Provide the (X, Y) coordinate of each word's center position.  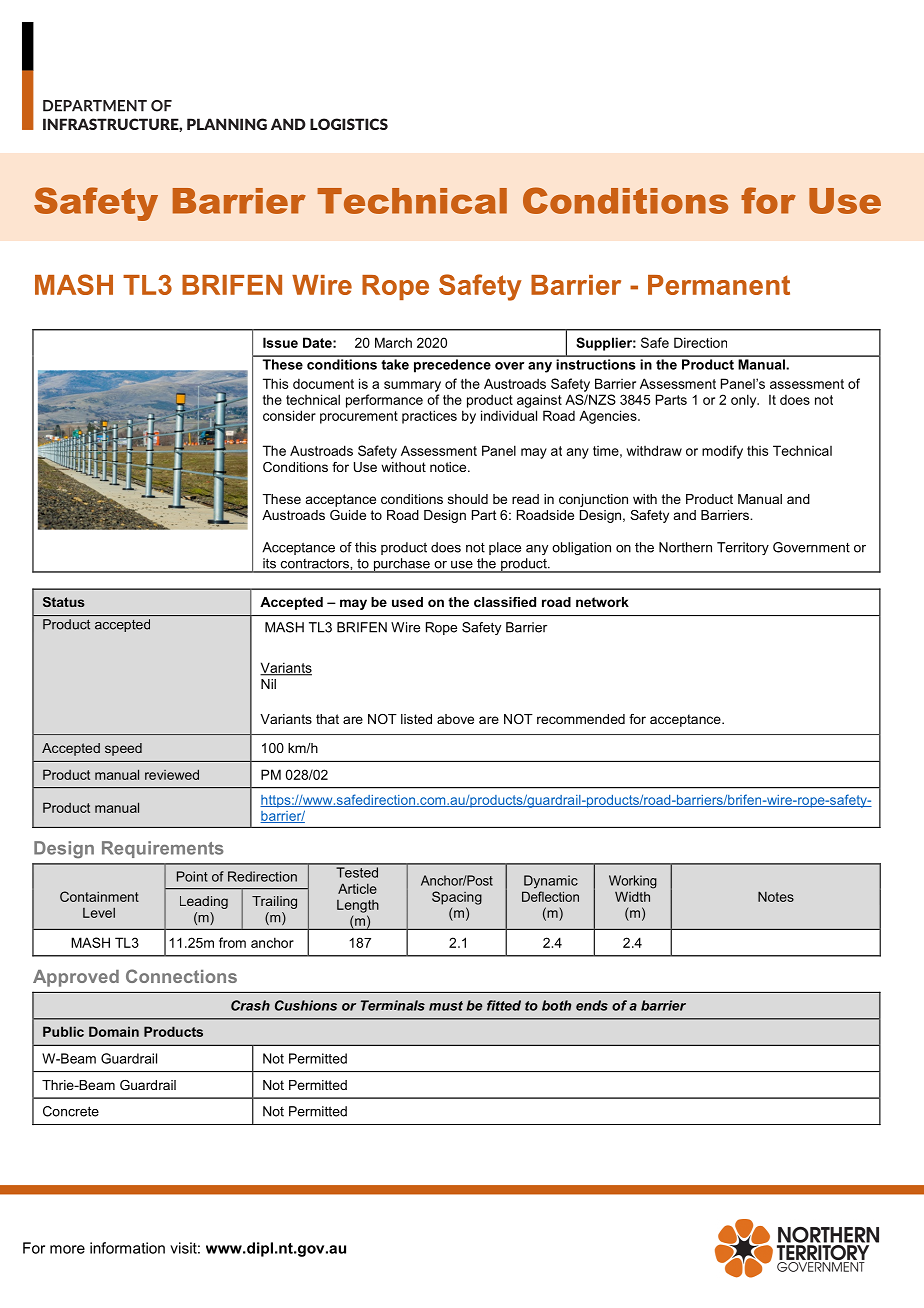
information (127, 1248)
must (446, 1006)
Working (633, 882)
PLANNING (227, 124)
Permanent (719, 285)
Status (64, 602)
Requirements (163, 849)
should (468, 499)
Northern (685, 547)
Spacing (457, 898)
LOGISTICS (349, 124)
